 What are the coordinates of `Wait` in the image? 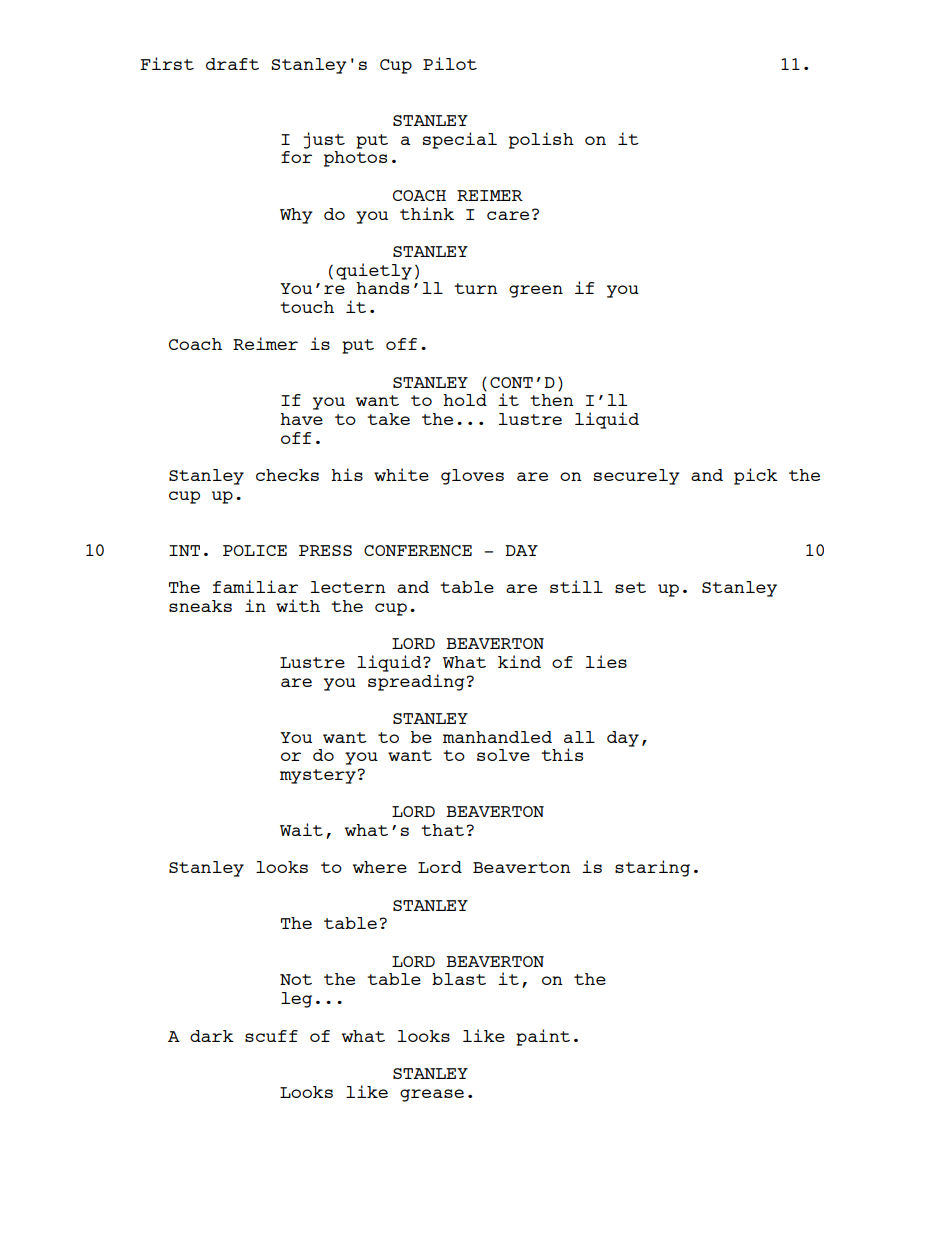 It's located at (301, 829).
